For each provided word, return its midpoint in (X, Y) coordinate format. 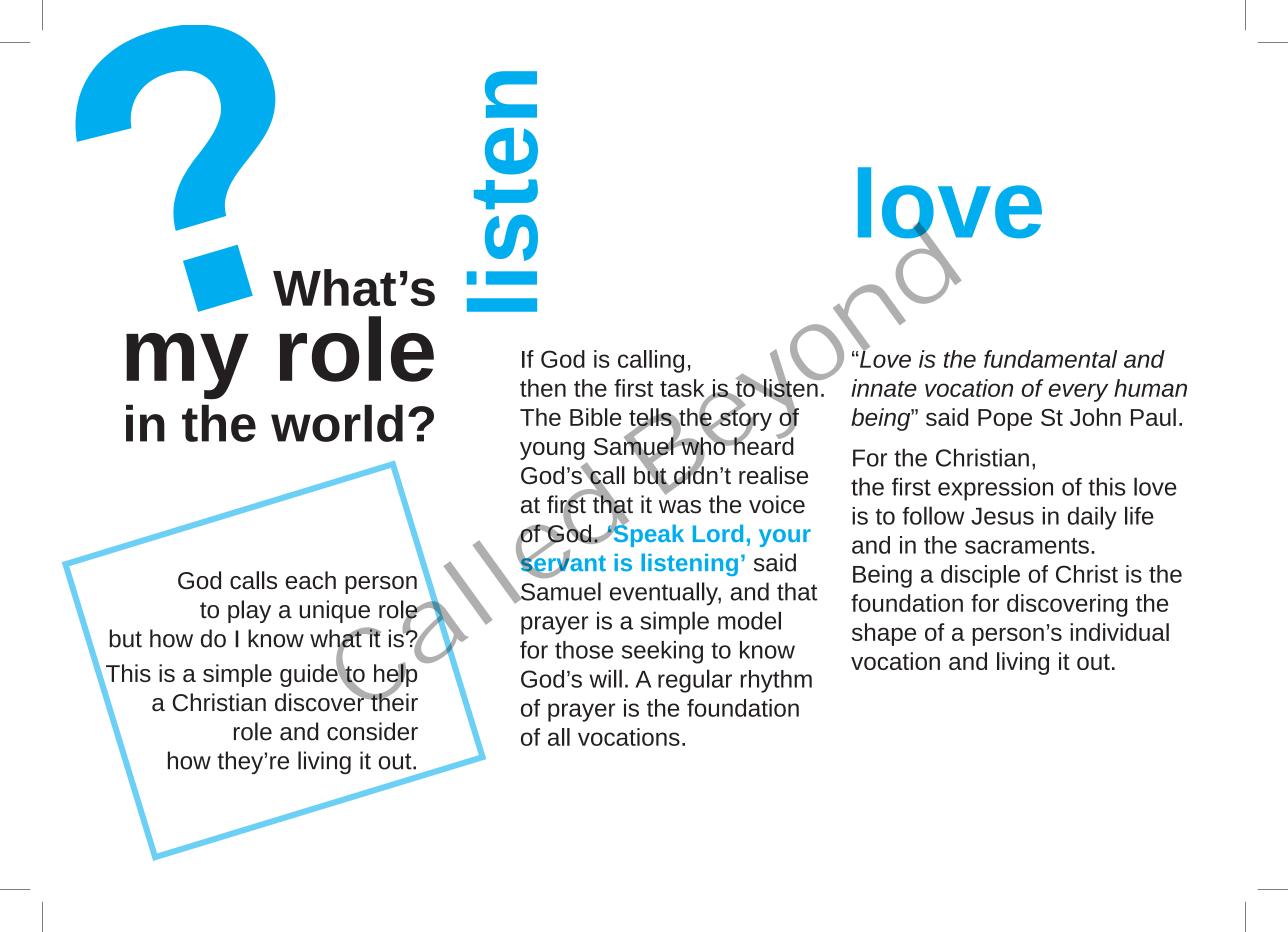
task (683, 389)
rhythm (776, 681)
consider (372, 731)
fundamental (1050, 359)
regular (695, 681)
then (543, 388)
